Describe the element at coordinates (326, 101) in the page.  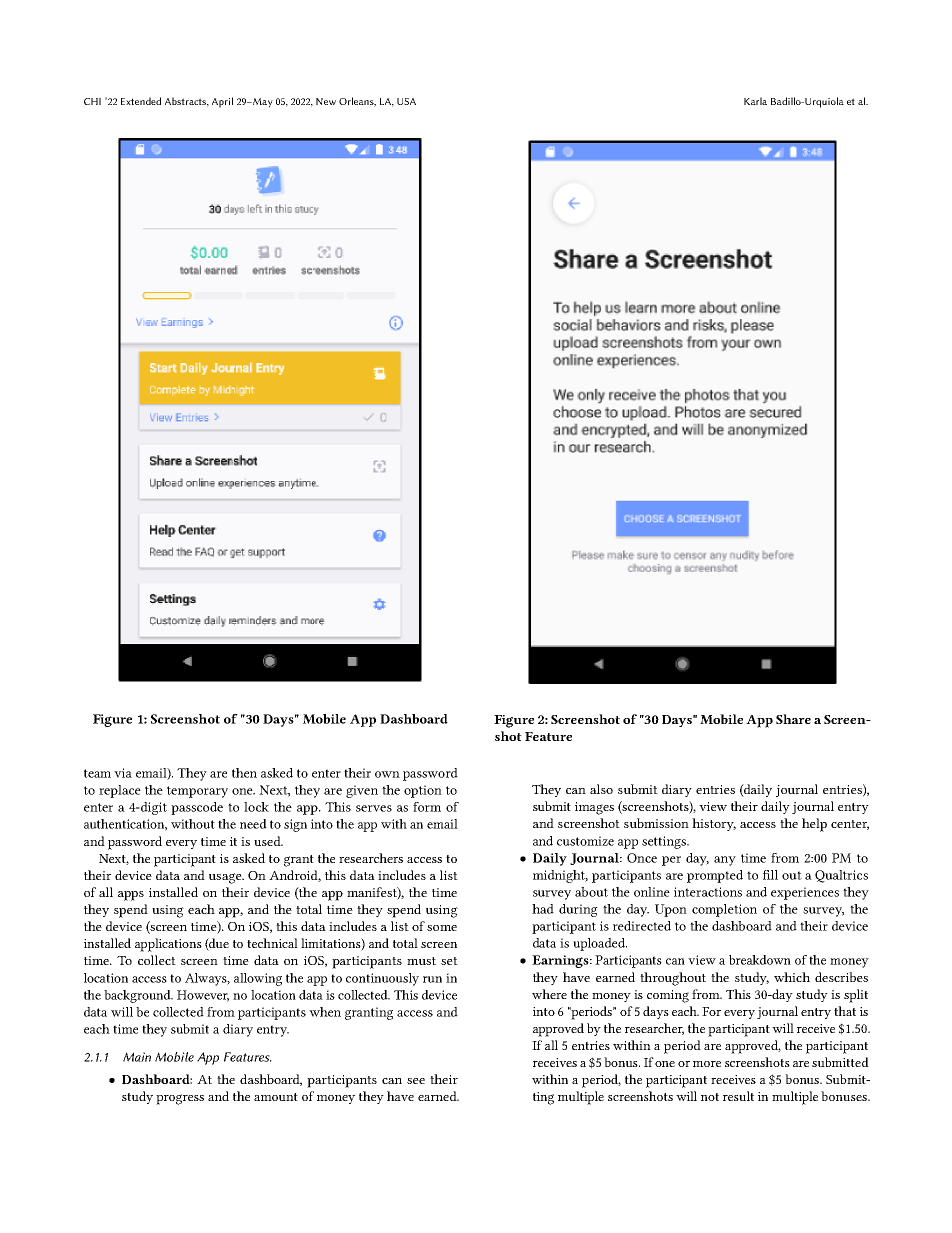
I see `New` at that location.
